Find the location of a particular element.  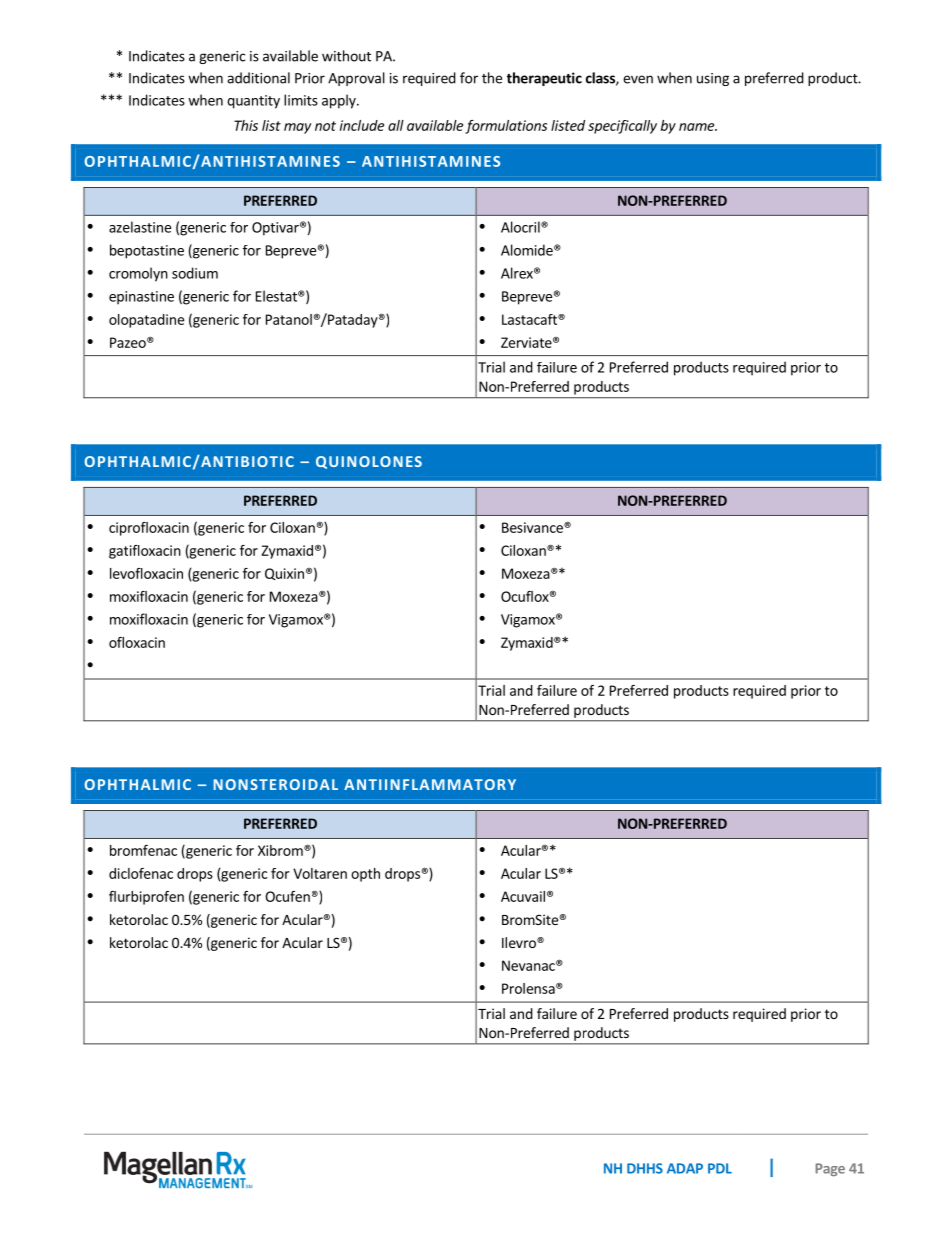

quantity is located at coordinates (253, 102).
